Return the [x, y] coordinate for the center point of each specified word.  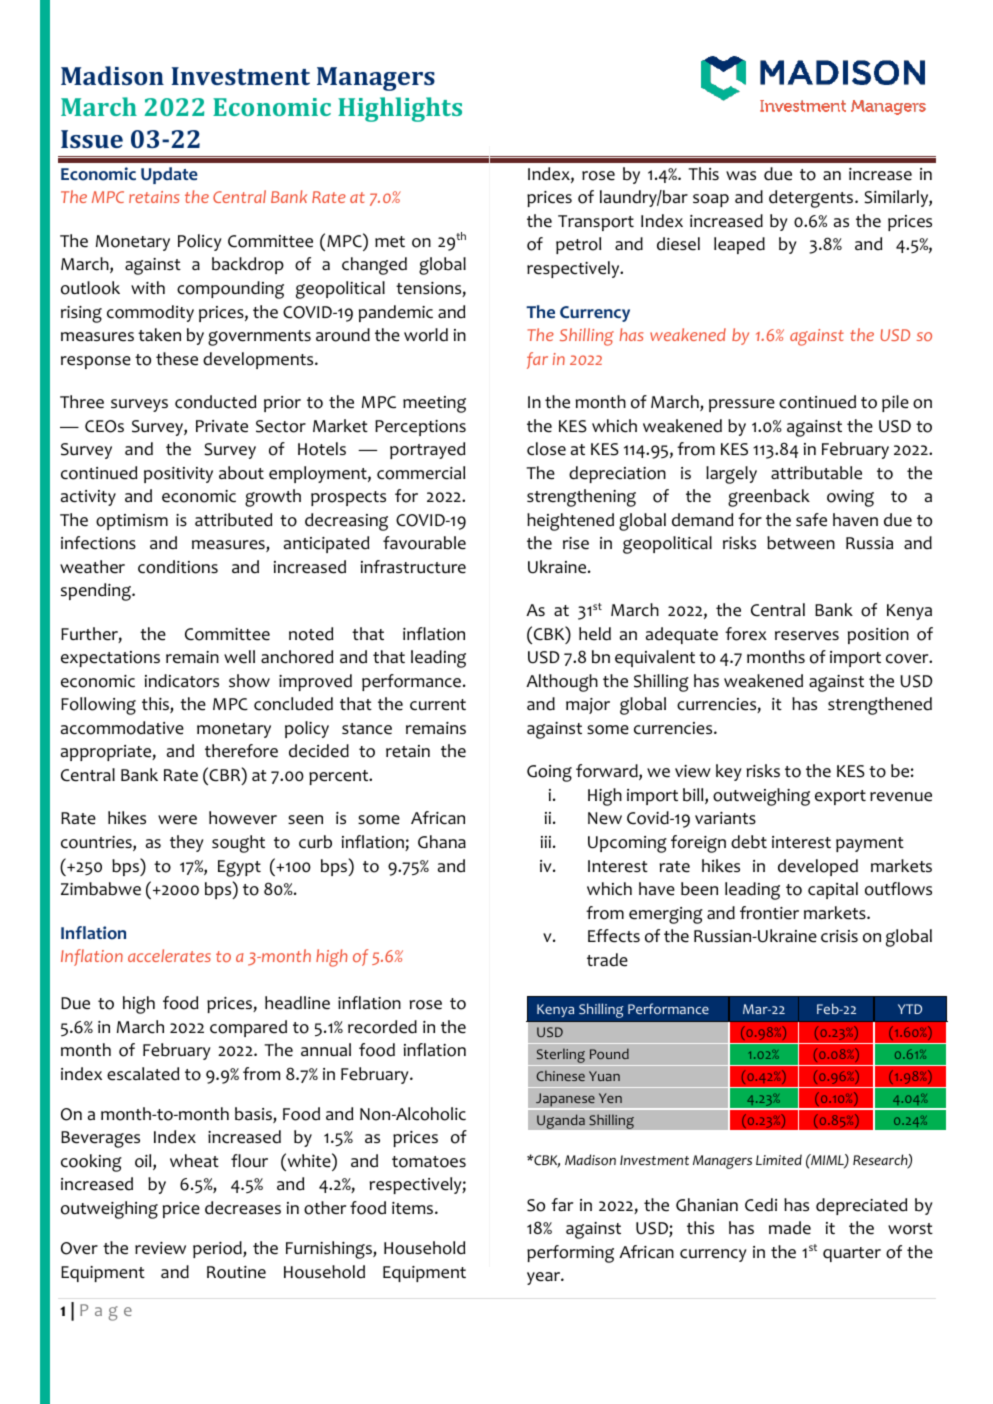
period [218, 1249]
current [438, 705]
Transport [596, 223]
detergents [812, 199]
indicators [182, 681]
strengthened [880, 706]
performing [570, 1254]
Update [169, 175]
